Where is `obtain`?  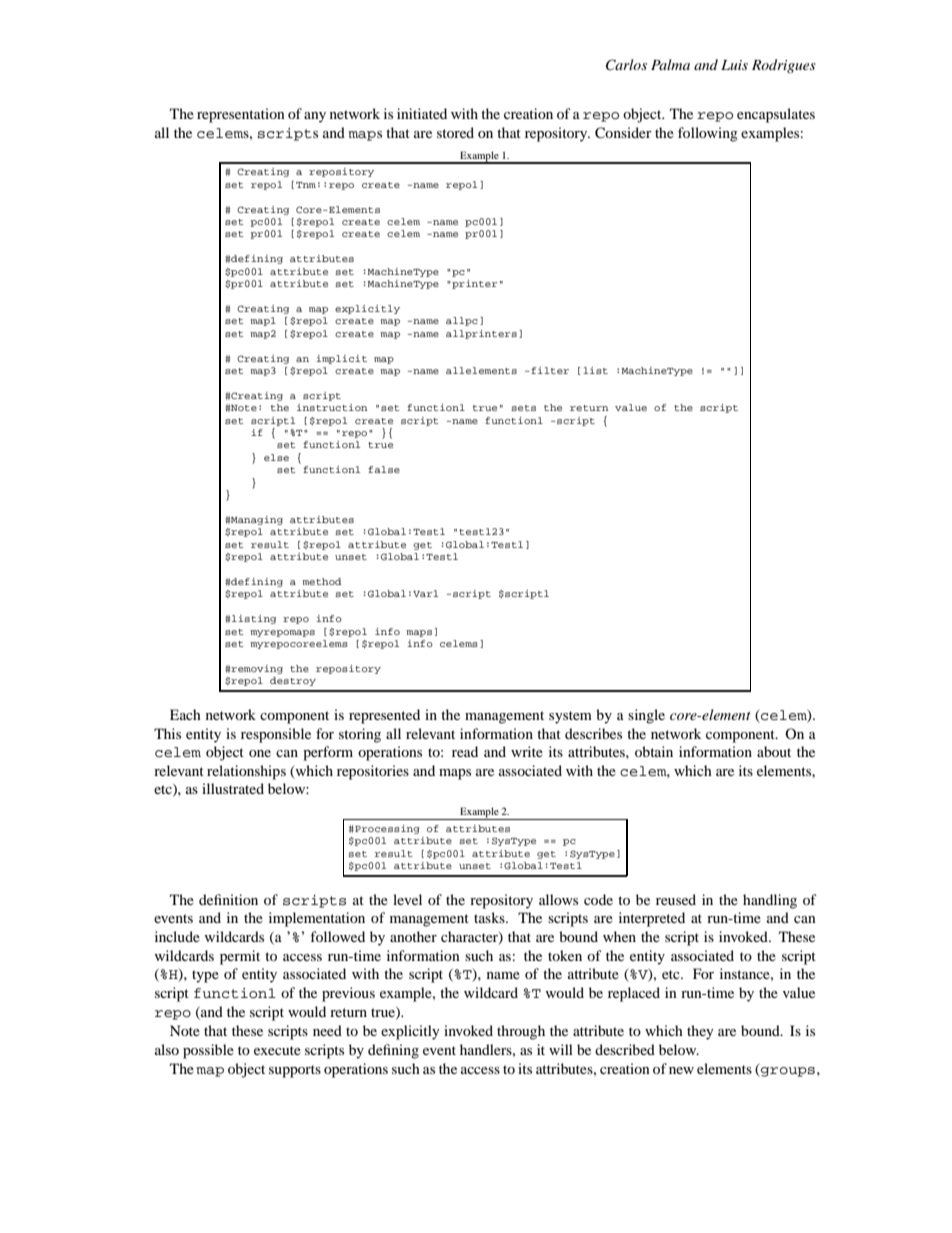
obtain is located at coordinates (654, 751).
